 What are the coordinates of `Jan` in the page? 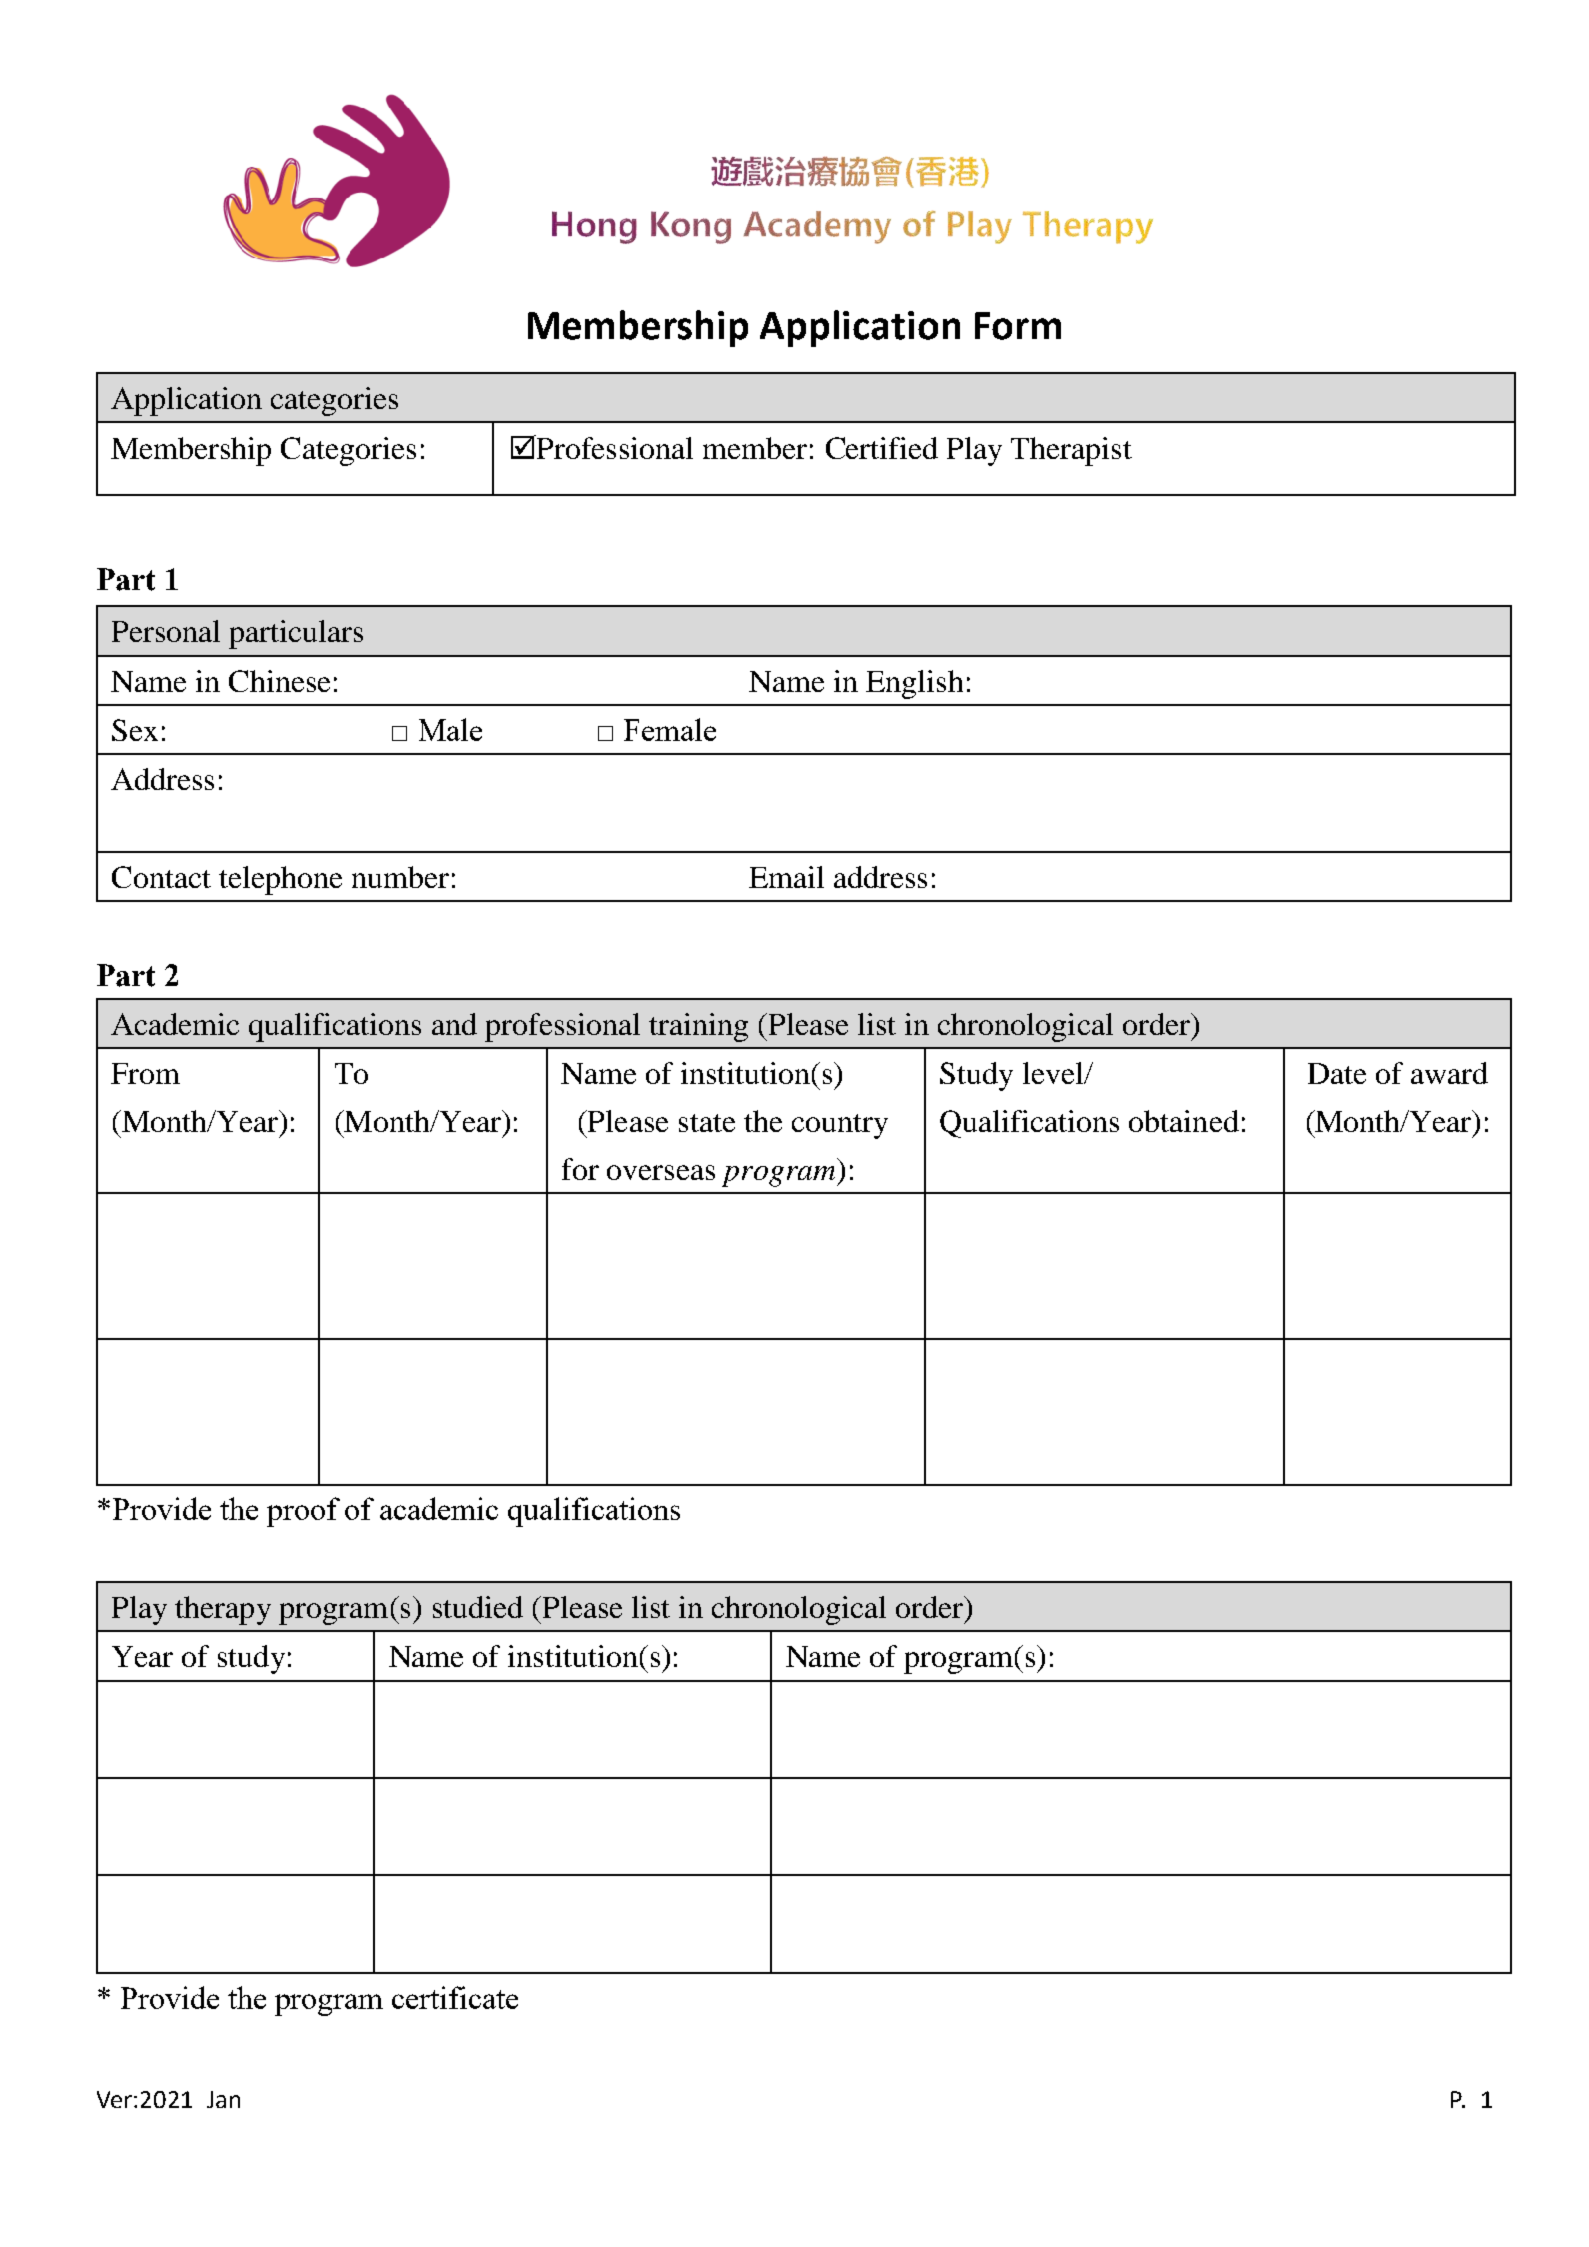 It's located at (223, 2099).
